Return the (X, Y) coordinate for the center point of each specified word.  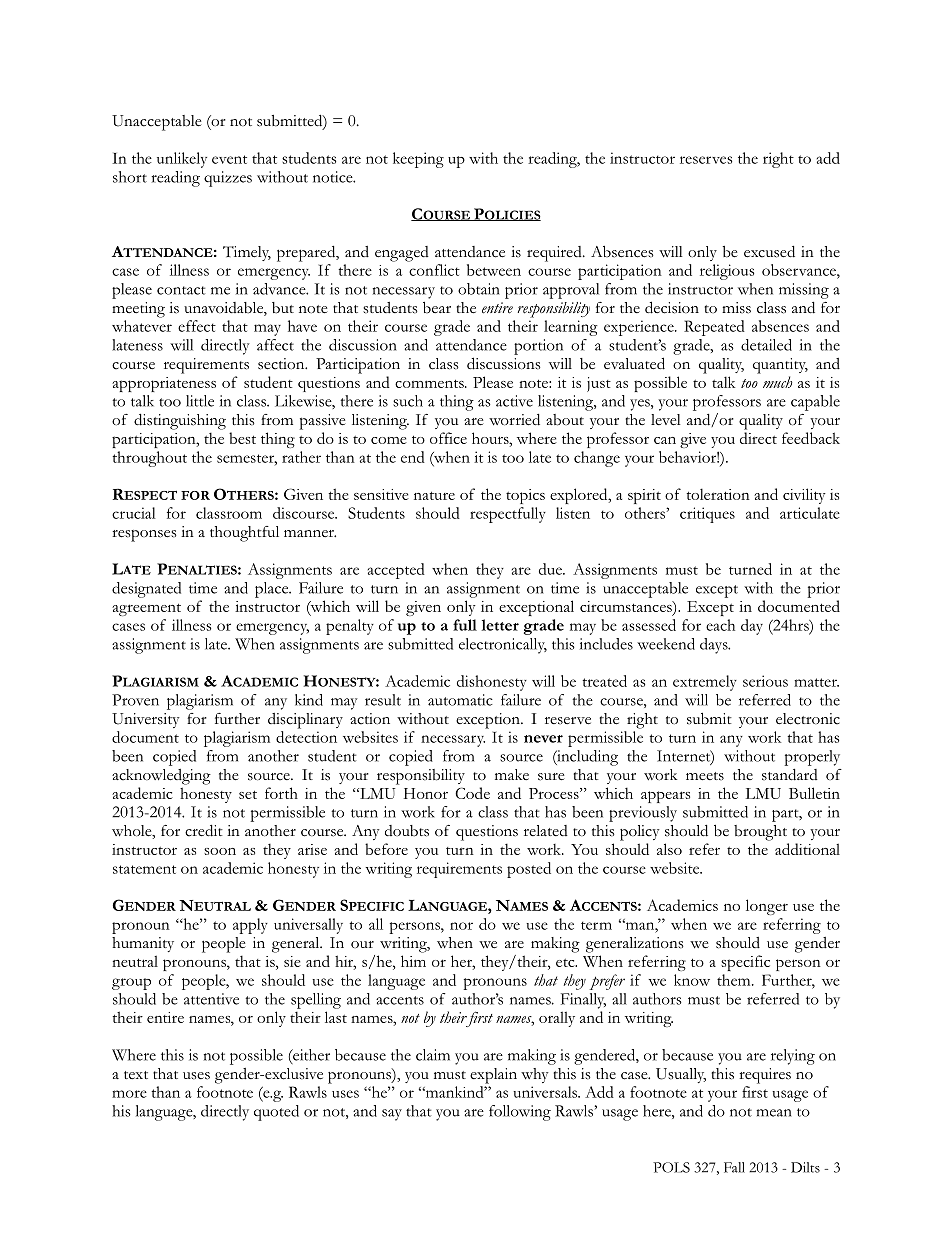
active (514, 401)
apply (250, 926)
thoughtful (244, 534)
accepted (396, 571)
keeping (418, 160)
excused (769, 252)
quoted (276, 1113)
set (248, 795)
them (735, 980)
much (777, 382)
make (512, 774)
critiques (707, 515)
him (413, 961)
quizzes (228, 179)
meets (705, 776)
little (200, 401)
